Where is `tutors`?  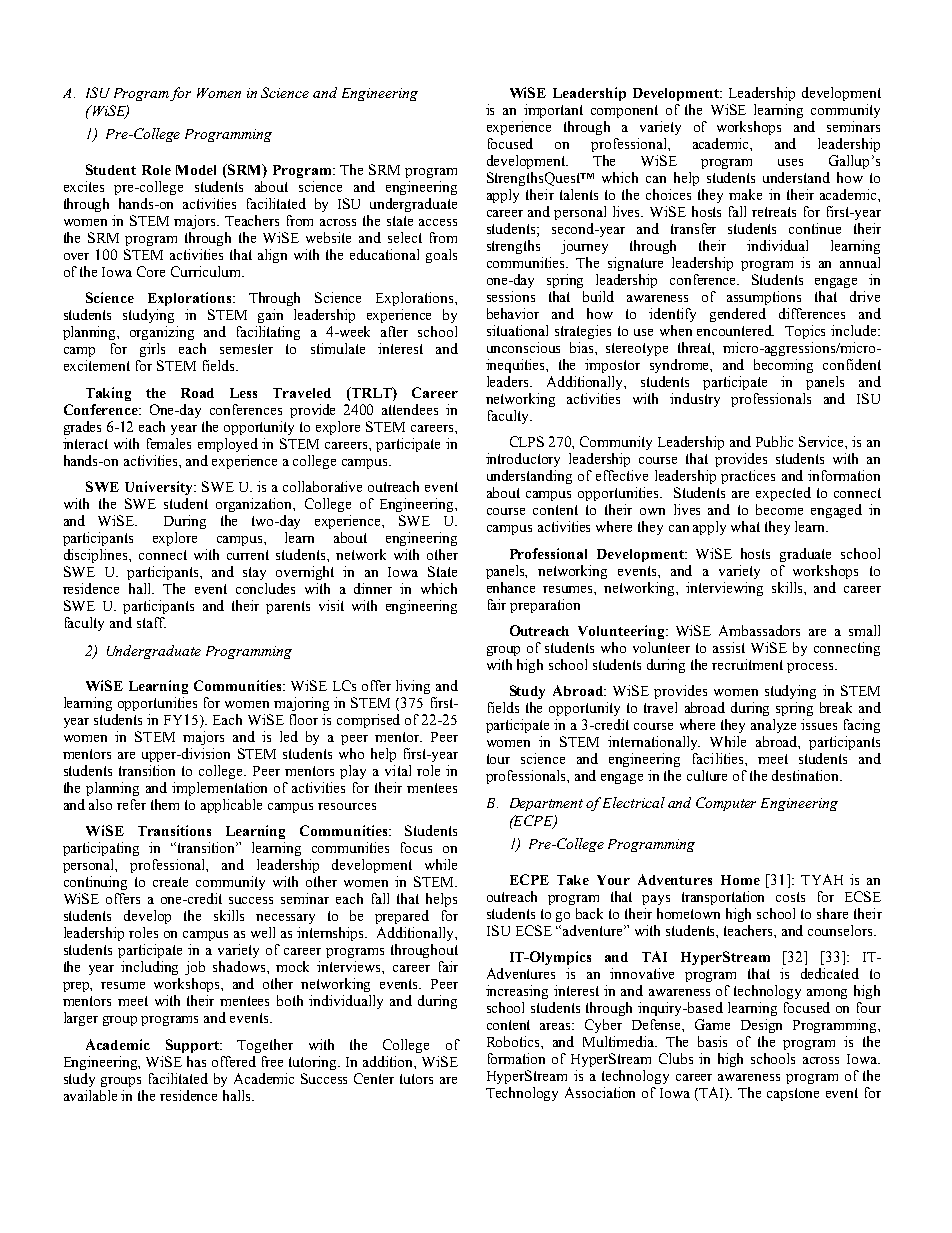 tutors is located at coordinates (416, 1079).
